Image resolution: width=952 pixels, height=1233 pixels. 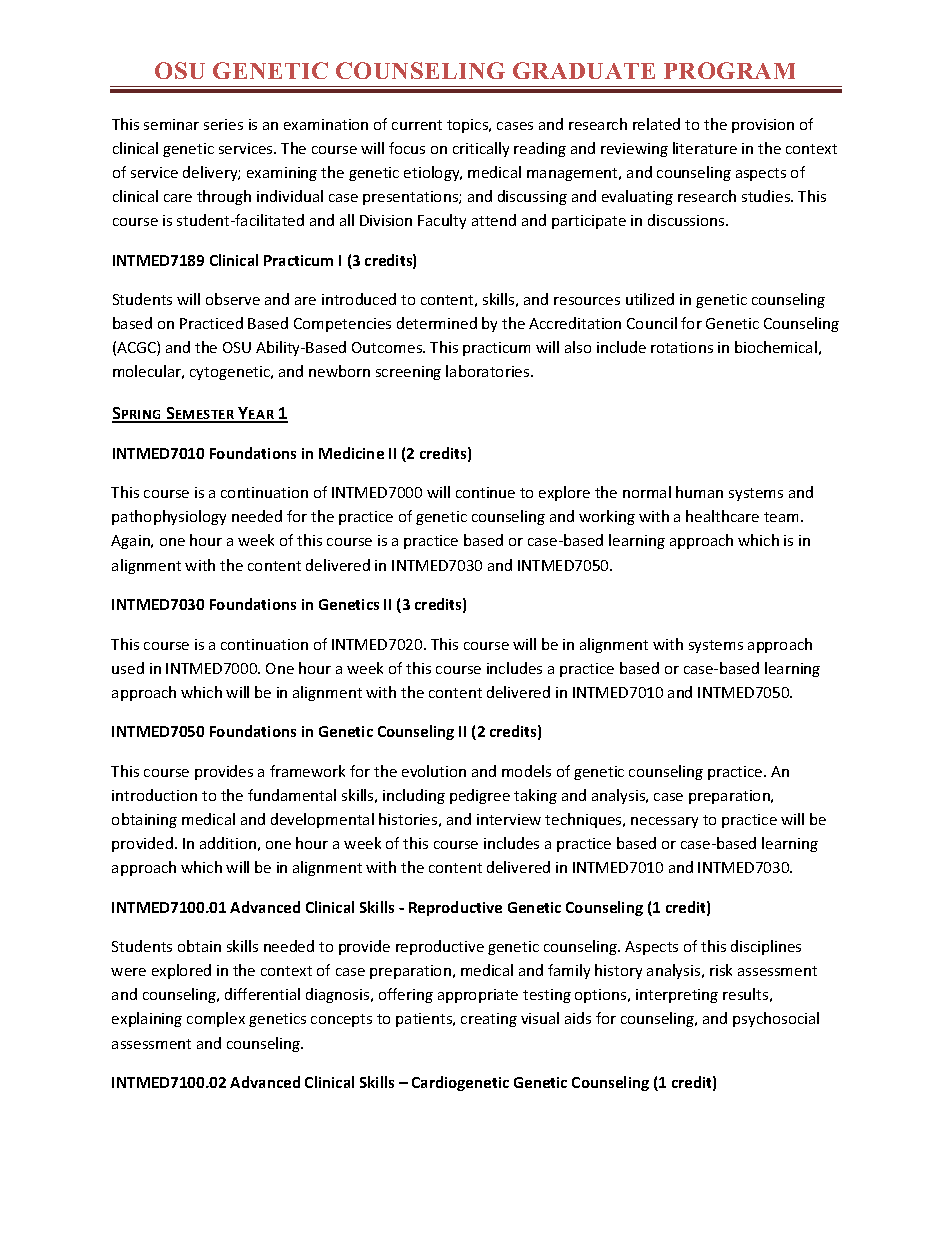 What do you see at coordinates (223, 124) in the screenshot?
I see `series` at bounding box center [223, 124].
